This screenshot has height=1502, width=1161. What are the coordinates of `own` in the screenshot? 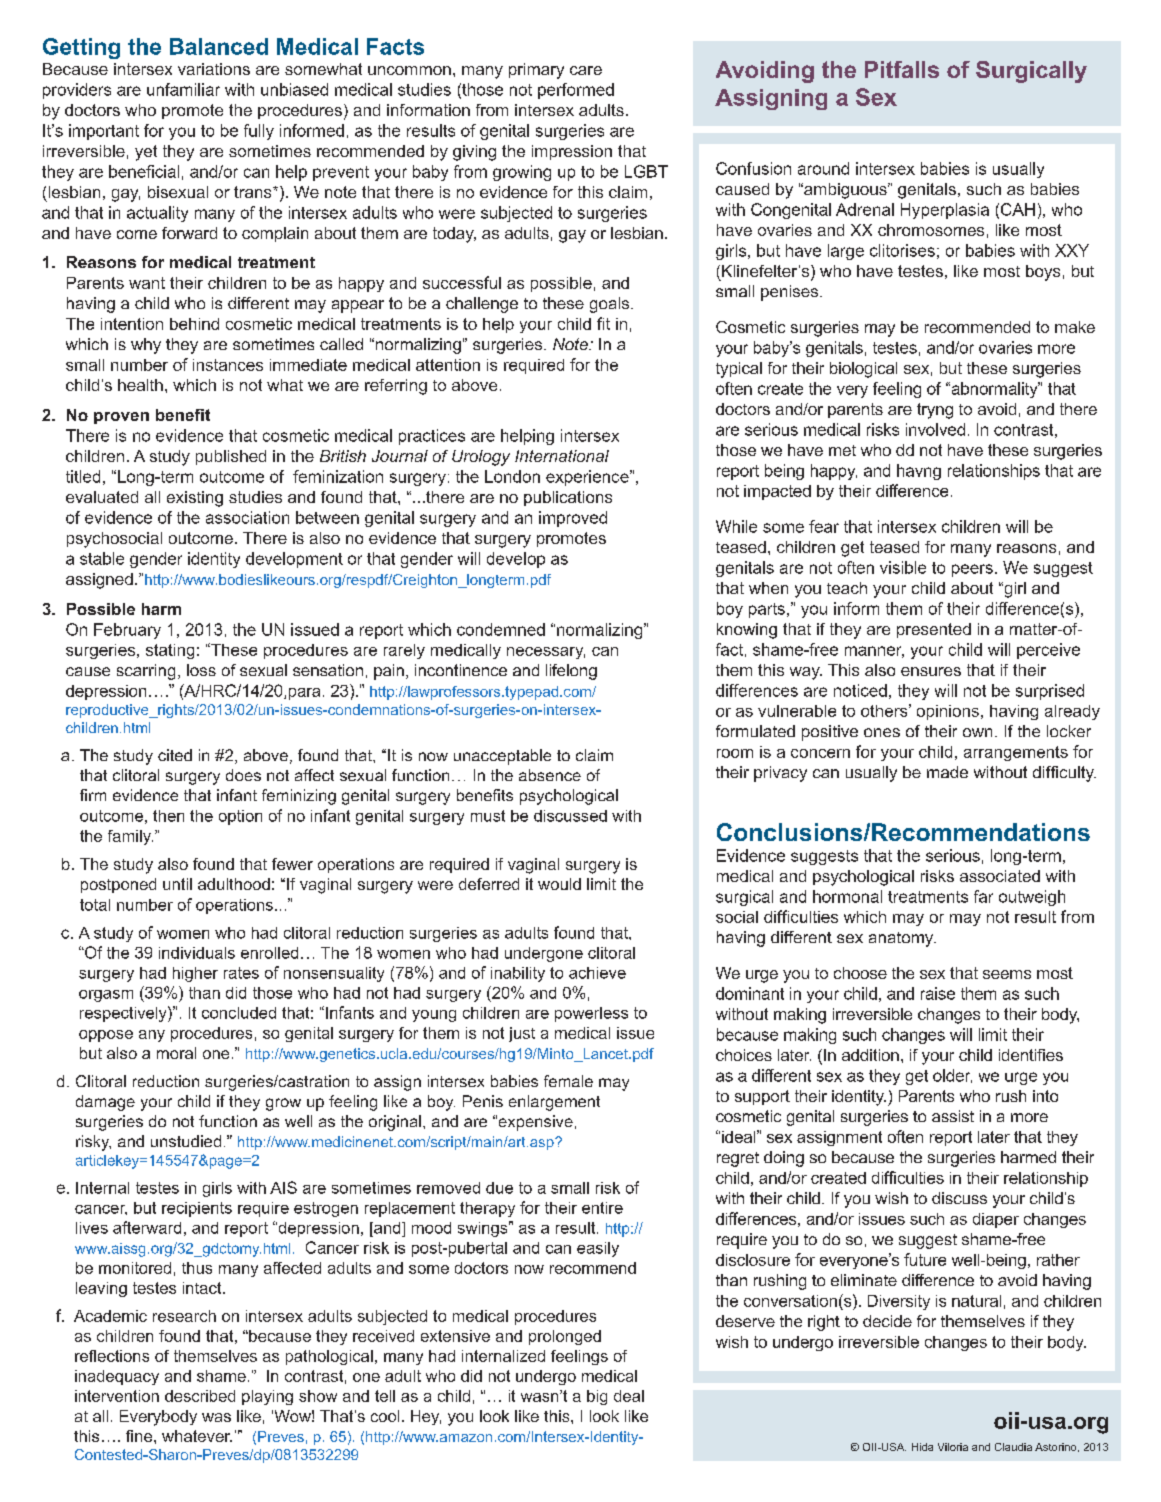 It's located at (977, 732).
